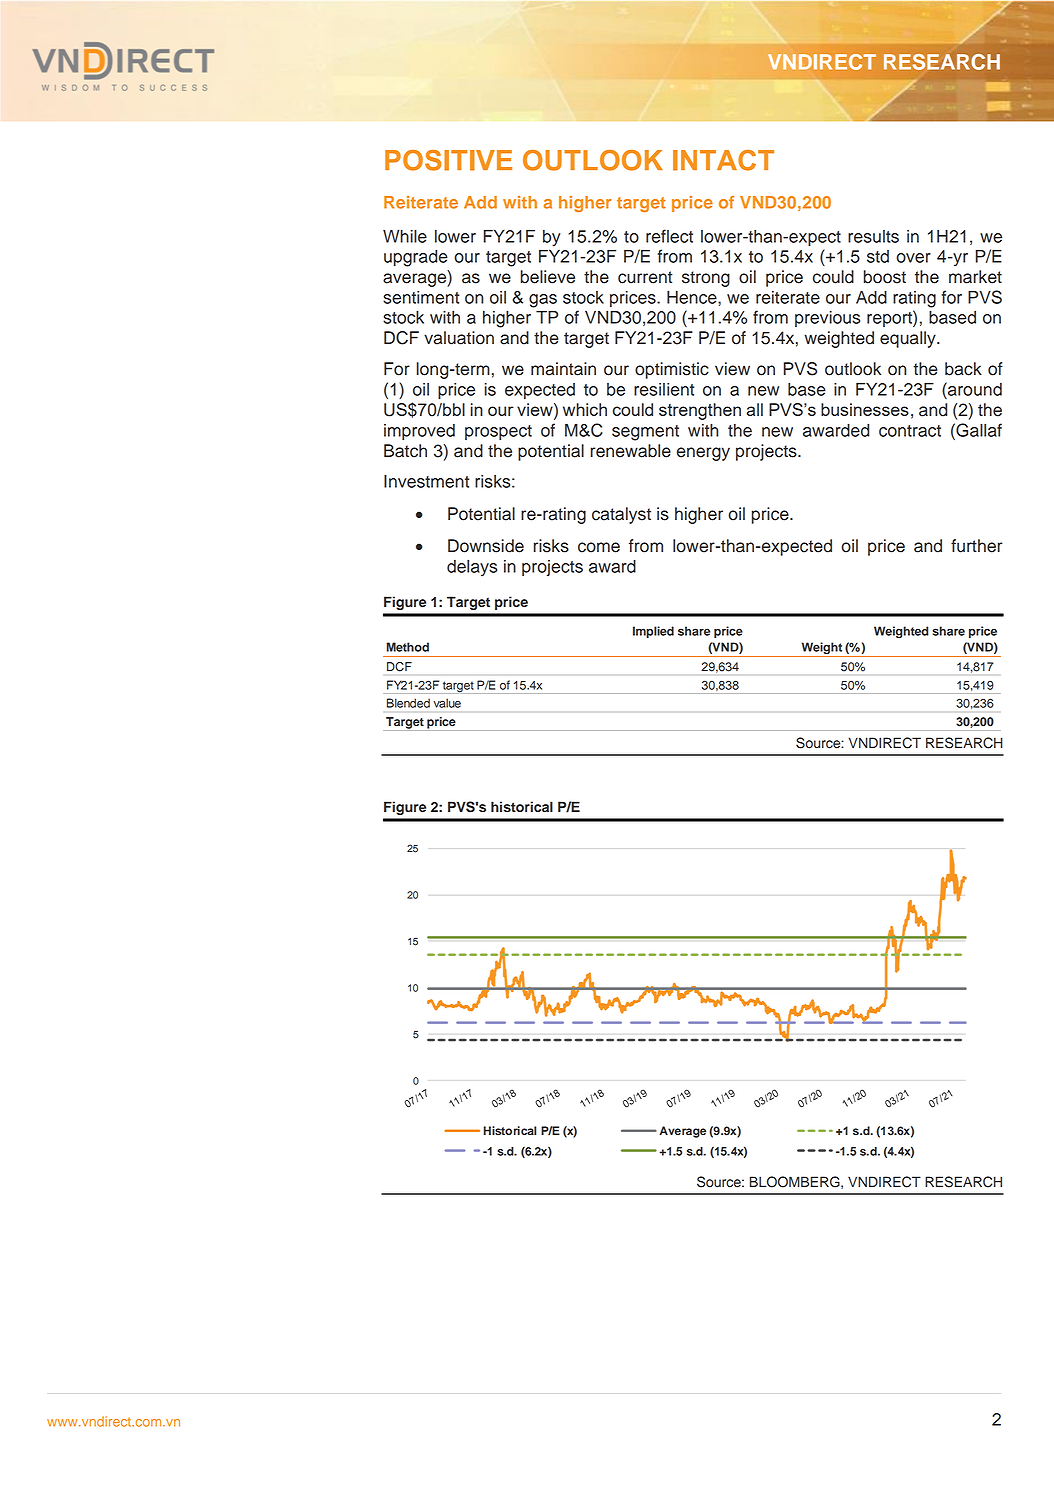 Image resolution: width=1054 pixels, height=1491 pixels. I want to click on POSITIVE, so click(448, 160).
